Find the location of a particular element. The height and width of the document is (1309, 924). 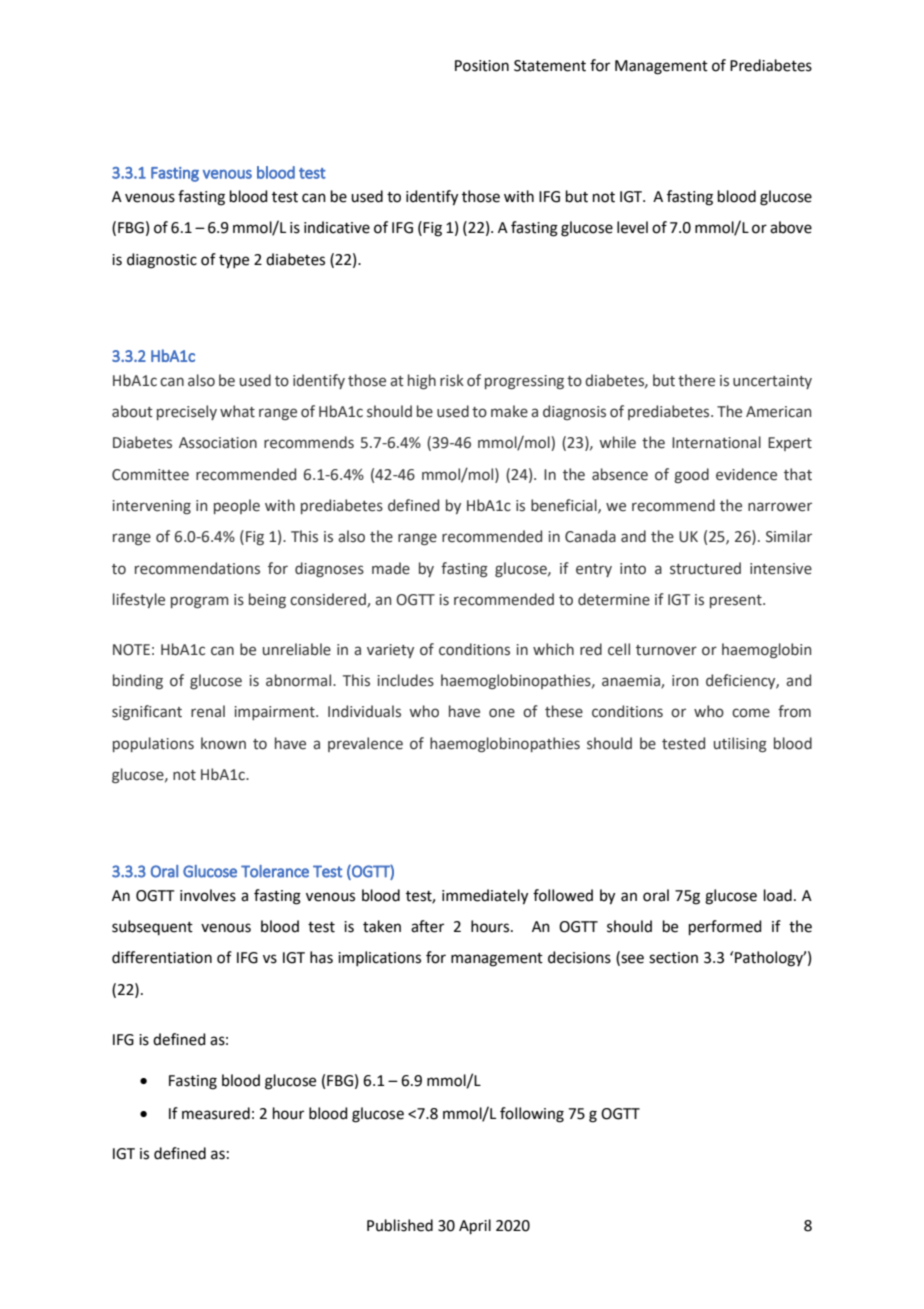

above is located at coordinates (791, 227).
